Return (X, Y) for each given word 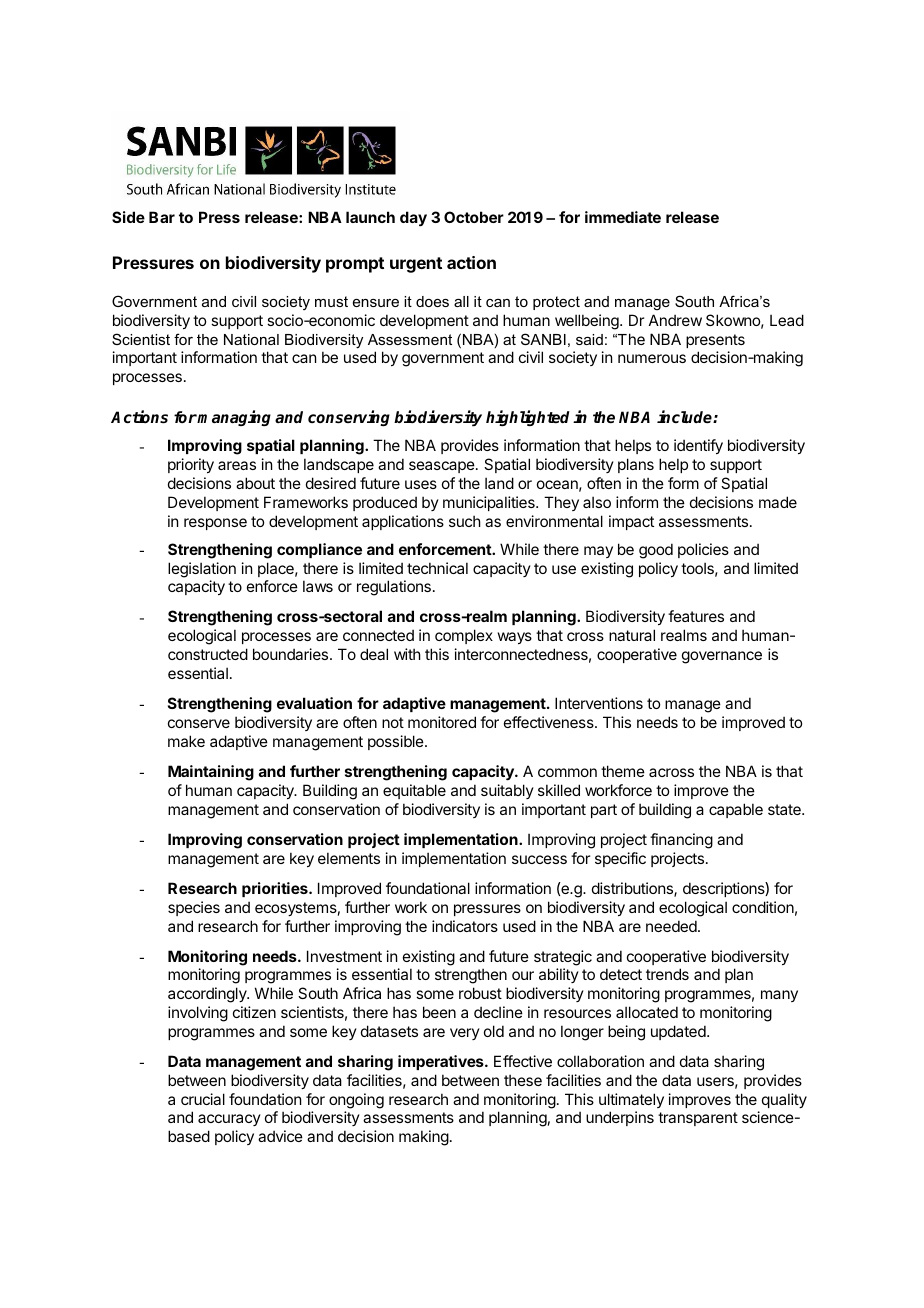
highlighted (528, 418)
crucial (203, 1099)
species (194, 908)
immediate (623, 217)
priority (191, 465)
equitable (414, 791)
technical (437, 568)
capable (736, 810)
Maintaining (211, 773)
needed (672, 926)
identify (698, 446)
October (474, 217)
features (696, 616)
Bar (162, 217)
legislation (202, 570)
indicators (465, 926)
